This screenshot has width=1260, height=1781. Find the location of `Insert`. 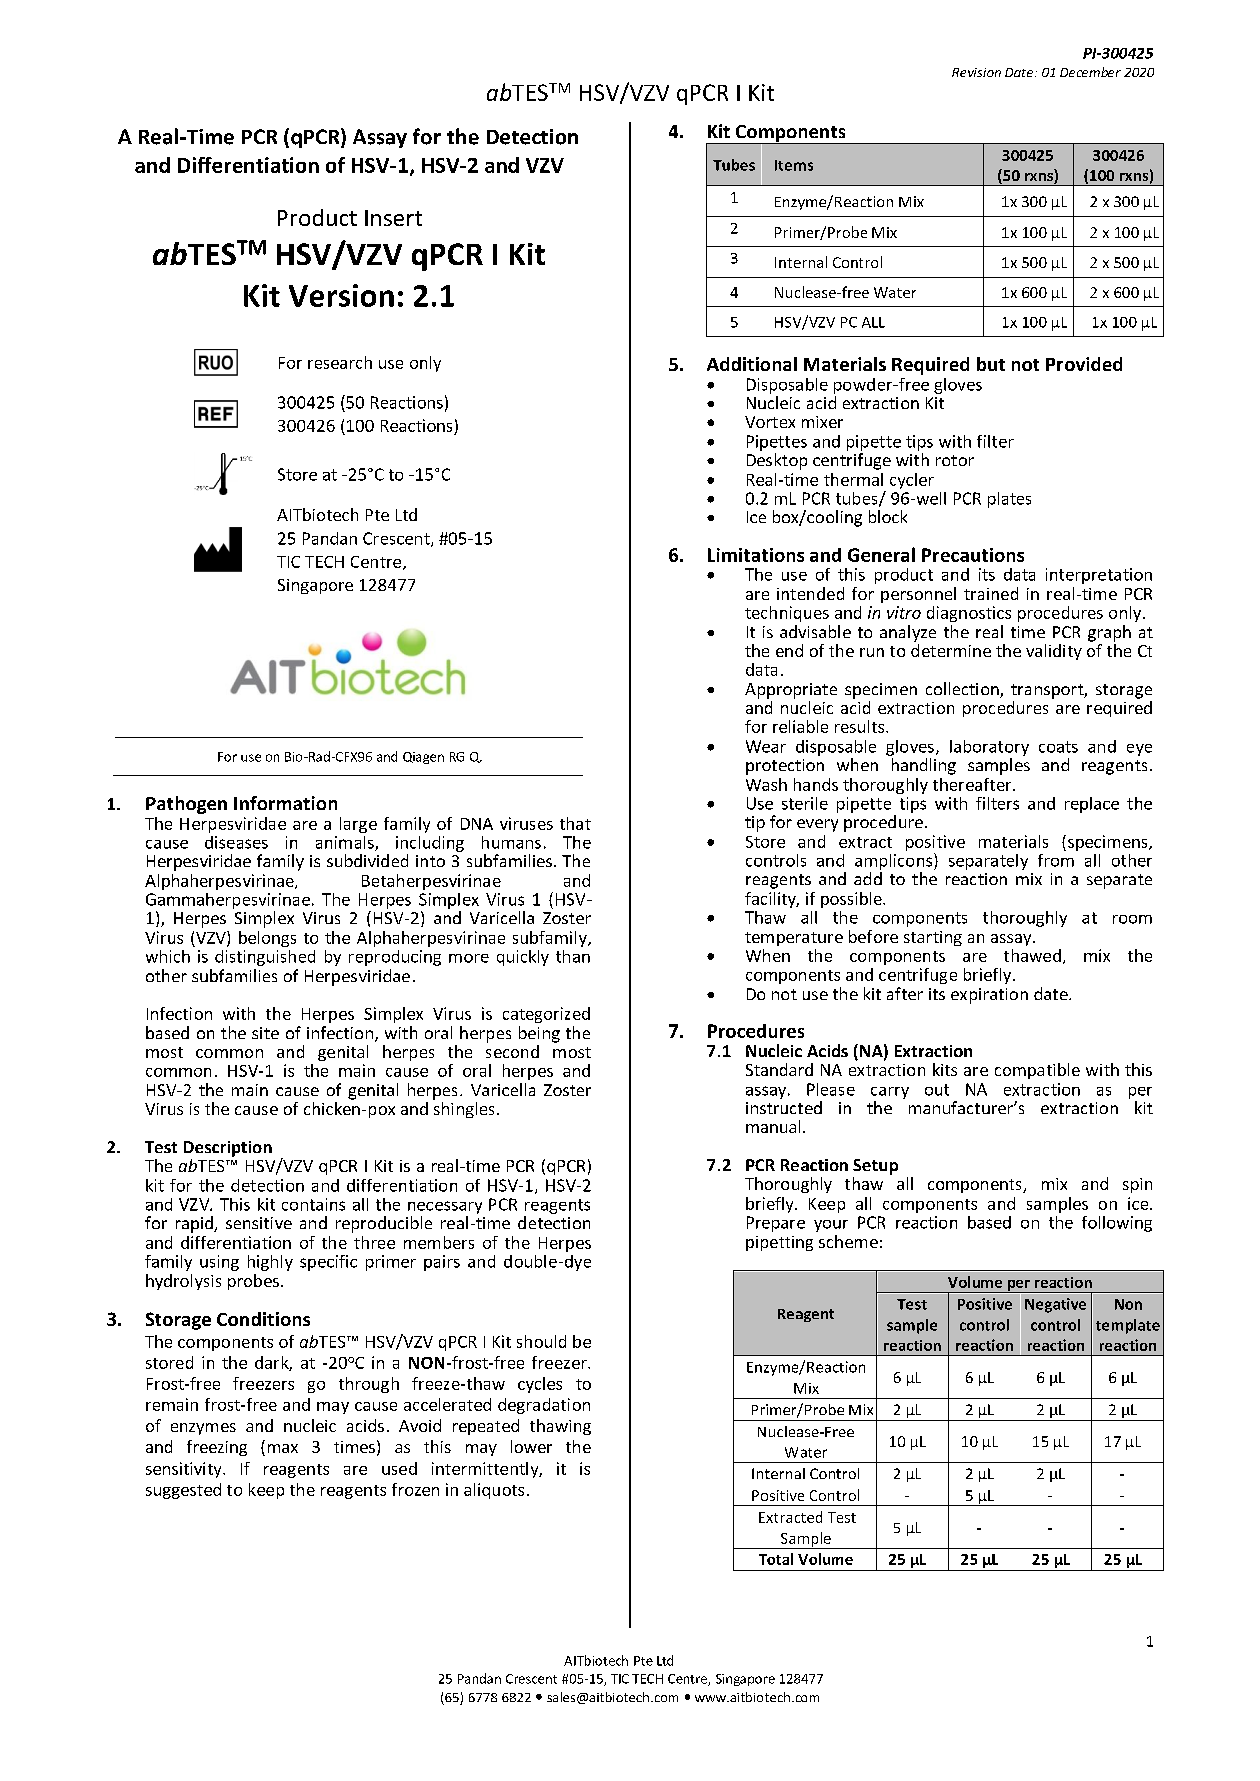

Insert is located at coordinates (393, 218).
